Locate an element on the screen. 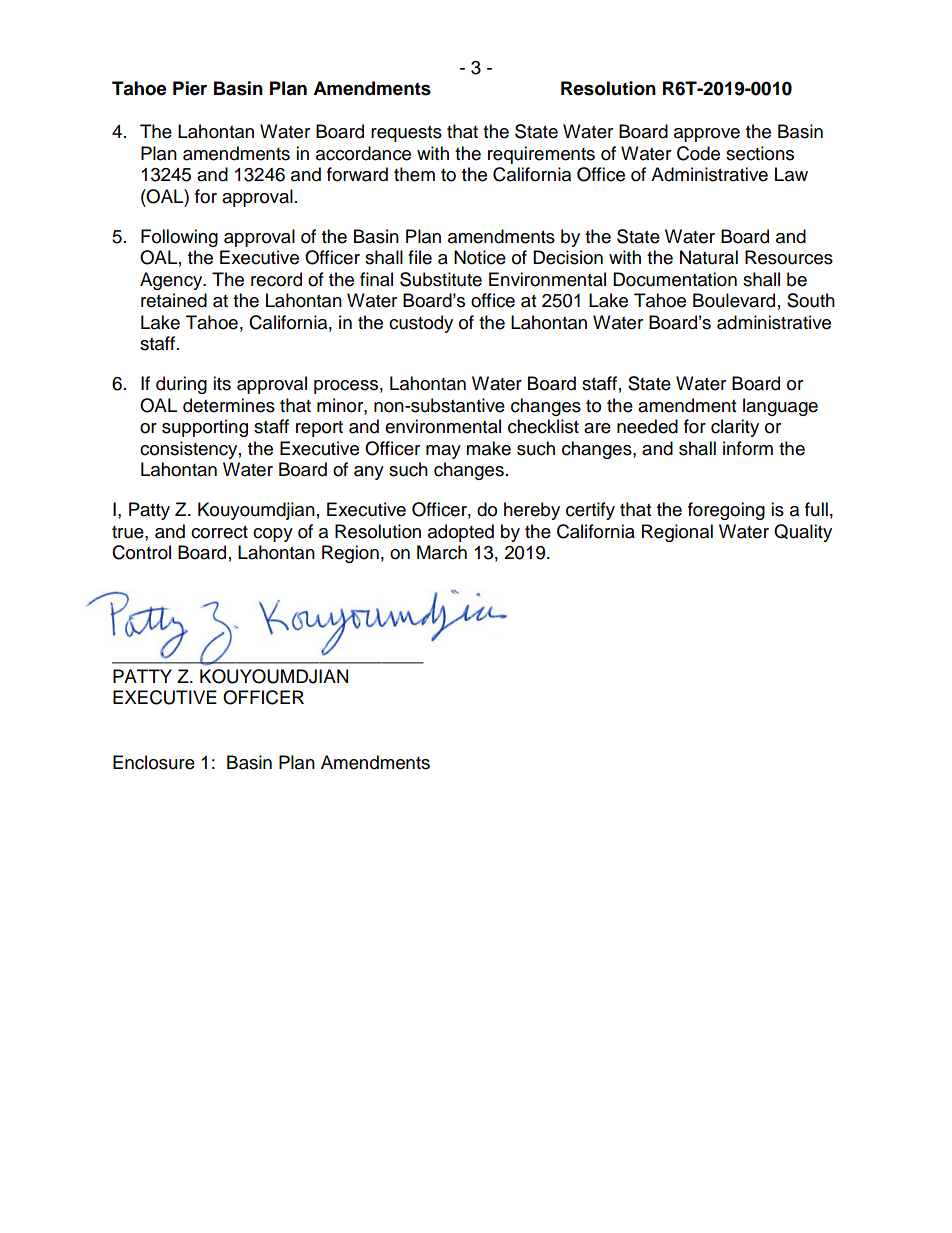  supporting is located at coordinates (205, 428).
